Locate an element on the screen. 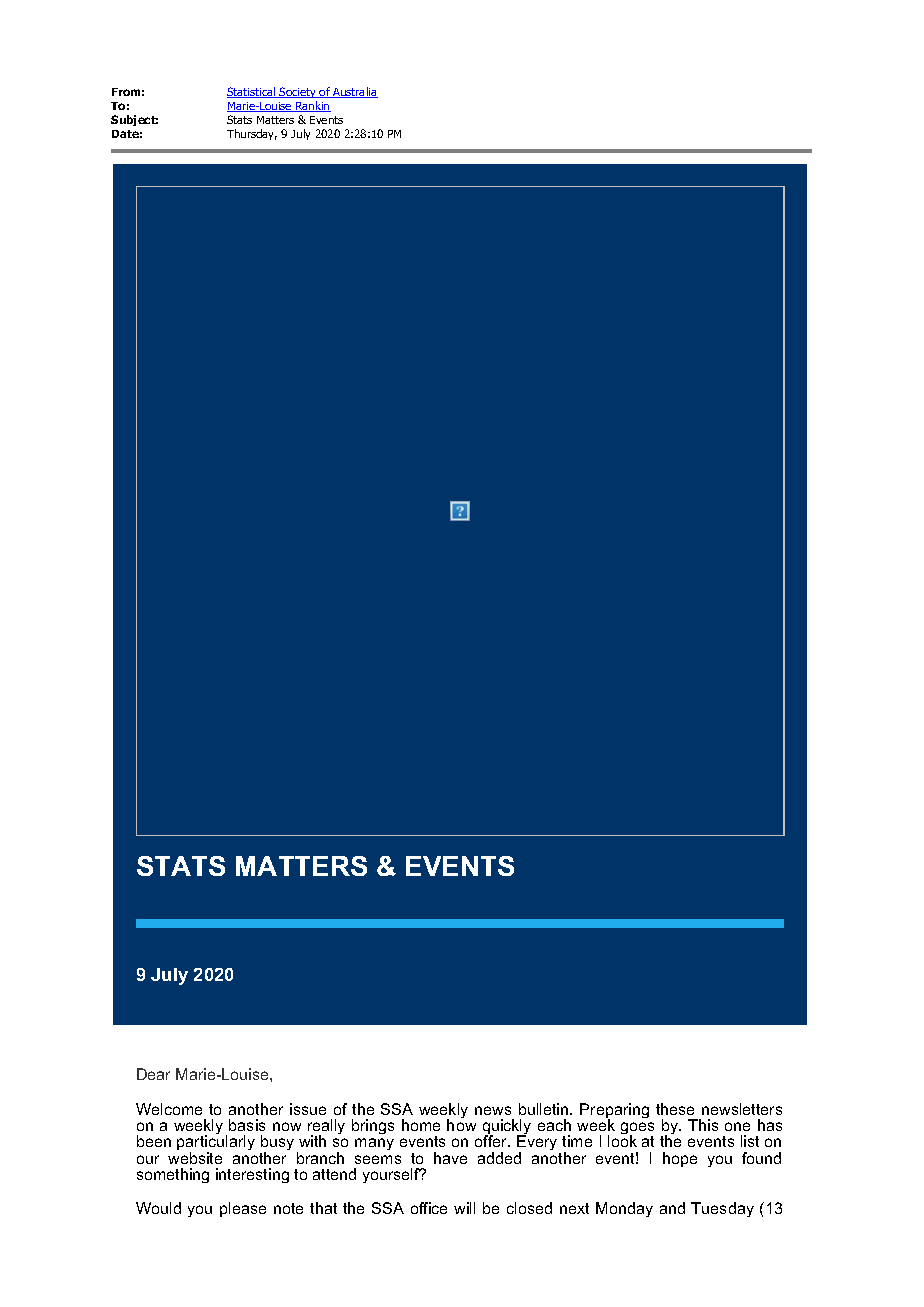  Australia is located at coordinates (354, 92).
